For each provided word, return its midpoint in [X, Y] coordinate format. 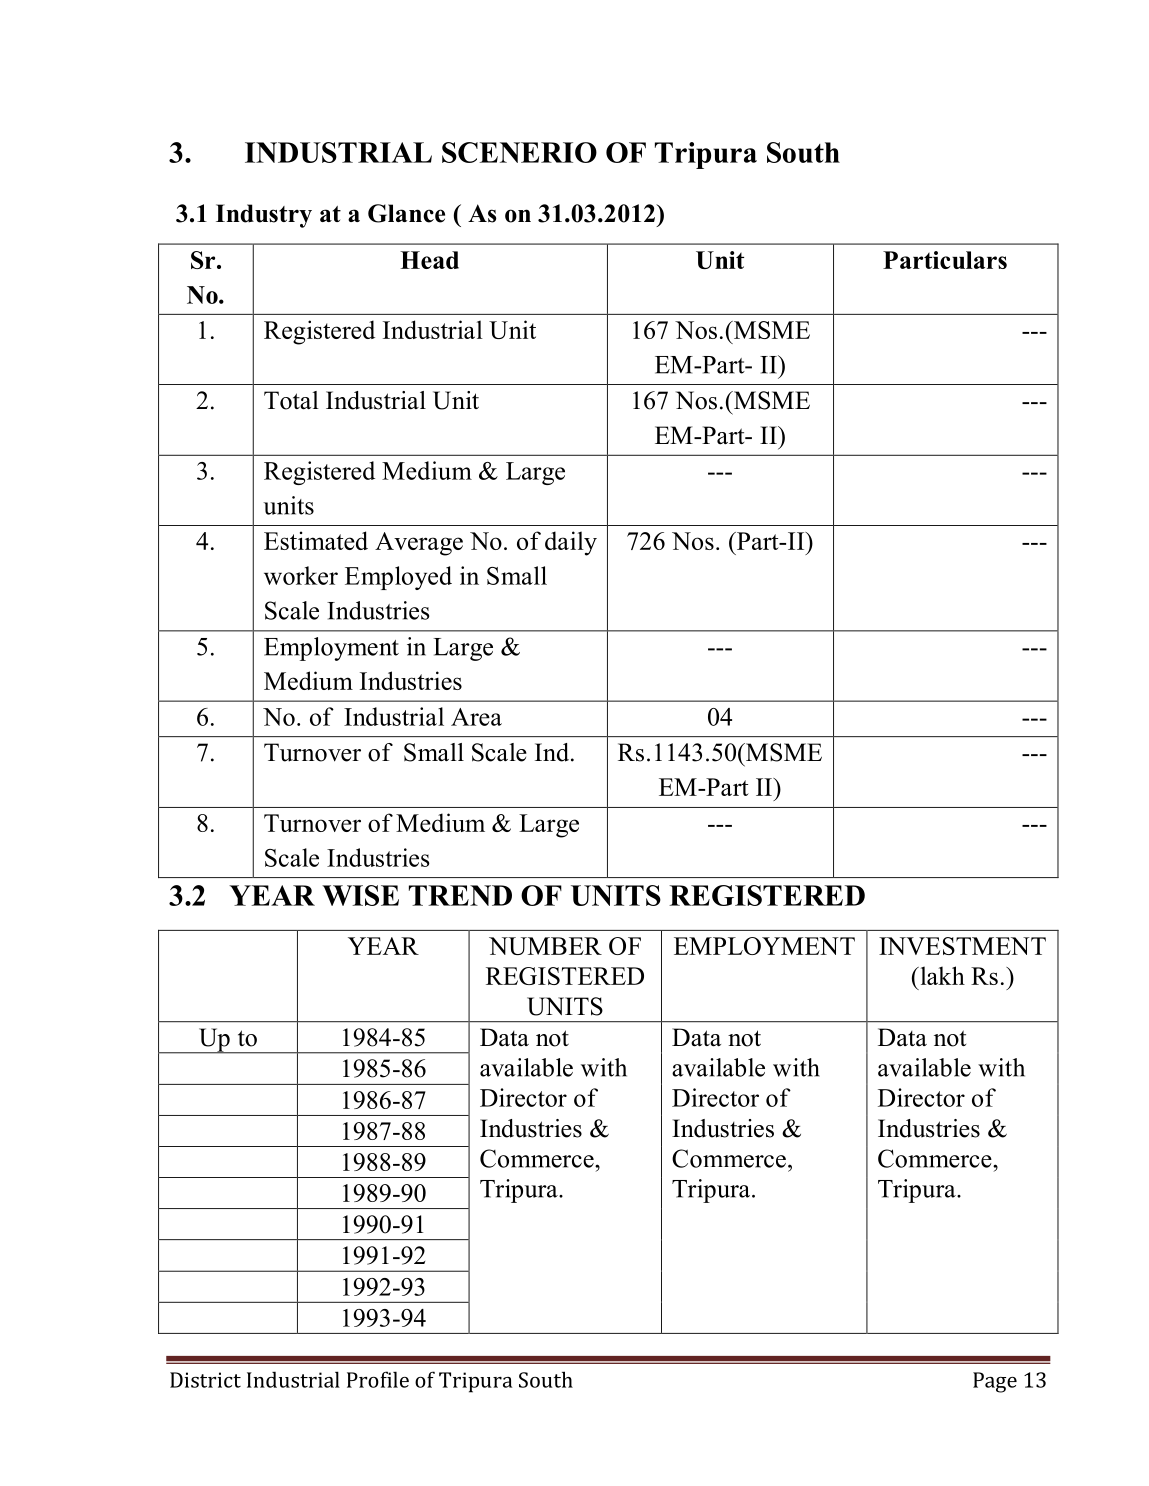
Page [995, 1382]
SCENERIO [519, 152]
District [205, 1380]
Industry [264, 216]
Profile [378, 1379]
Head [429, 260]
